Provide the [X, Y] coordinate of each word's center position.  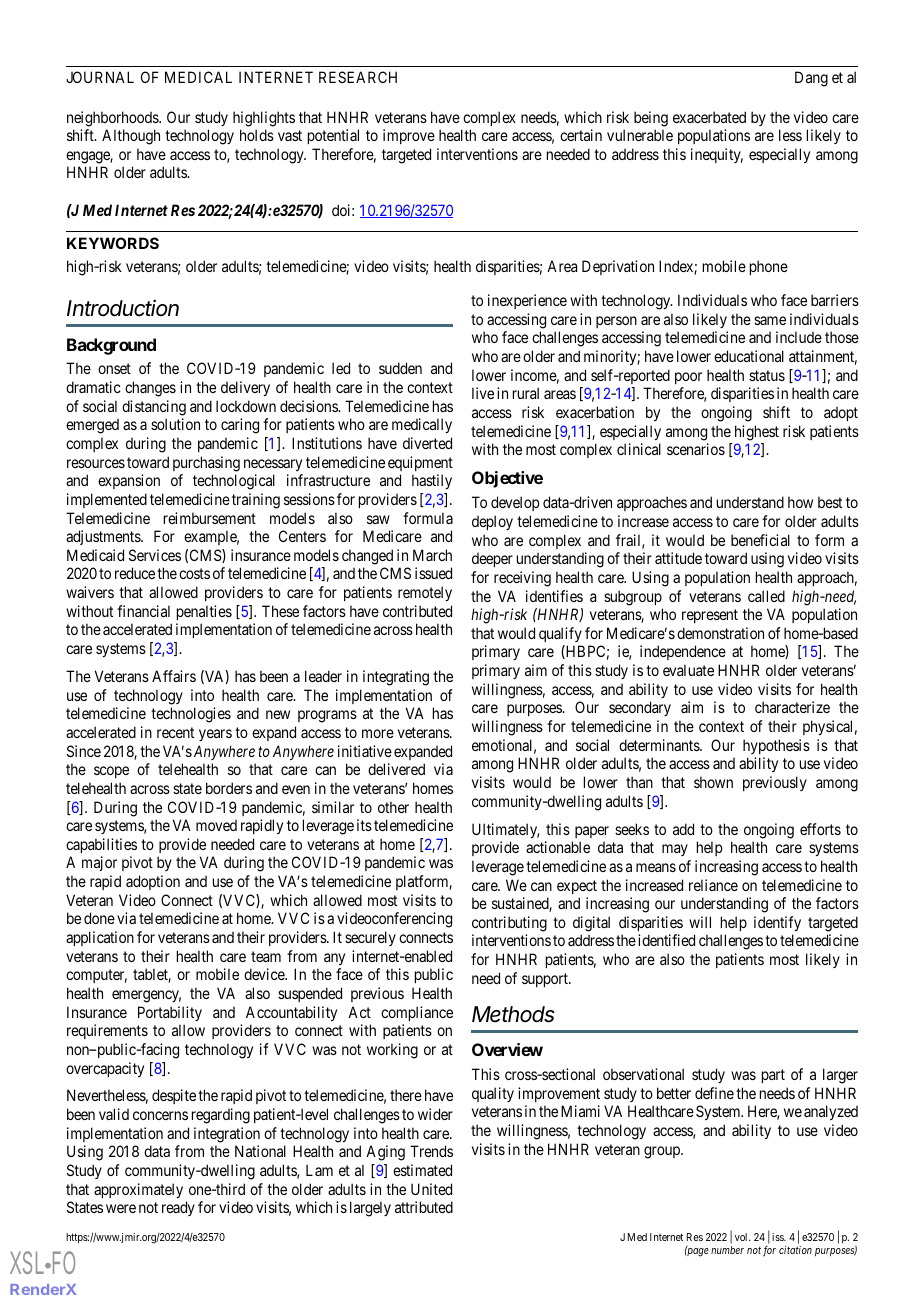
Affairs [174, 676]
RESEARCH [358, 77]
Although [131, 137]
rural [526, 393]
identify [777, 923]
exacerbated [709, 117]
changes [150, 389]
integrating [396, 678]
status [767, 375]
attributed [424, 1207]
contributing [509, 924]
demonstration [720, 633]
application [100, 938]
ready [178, 1208]
